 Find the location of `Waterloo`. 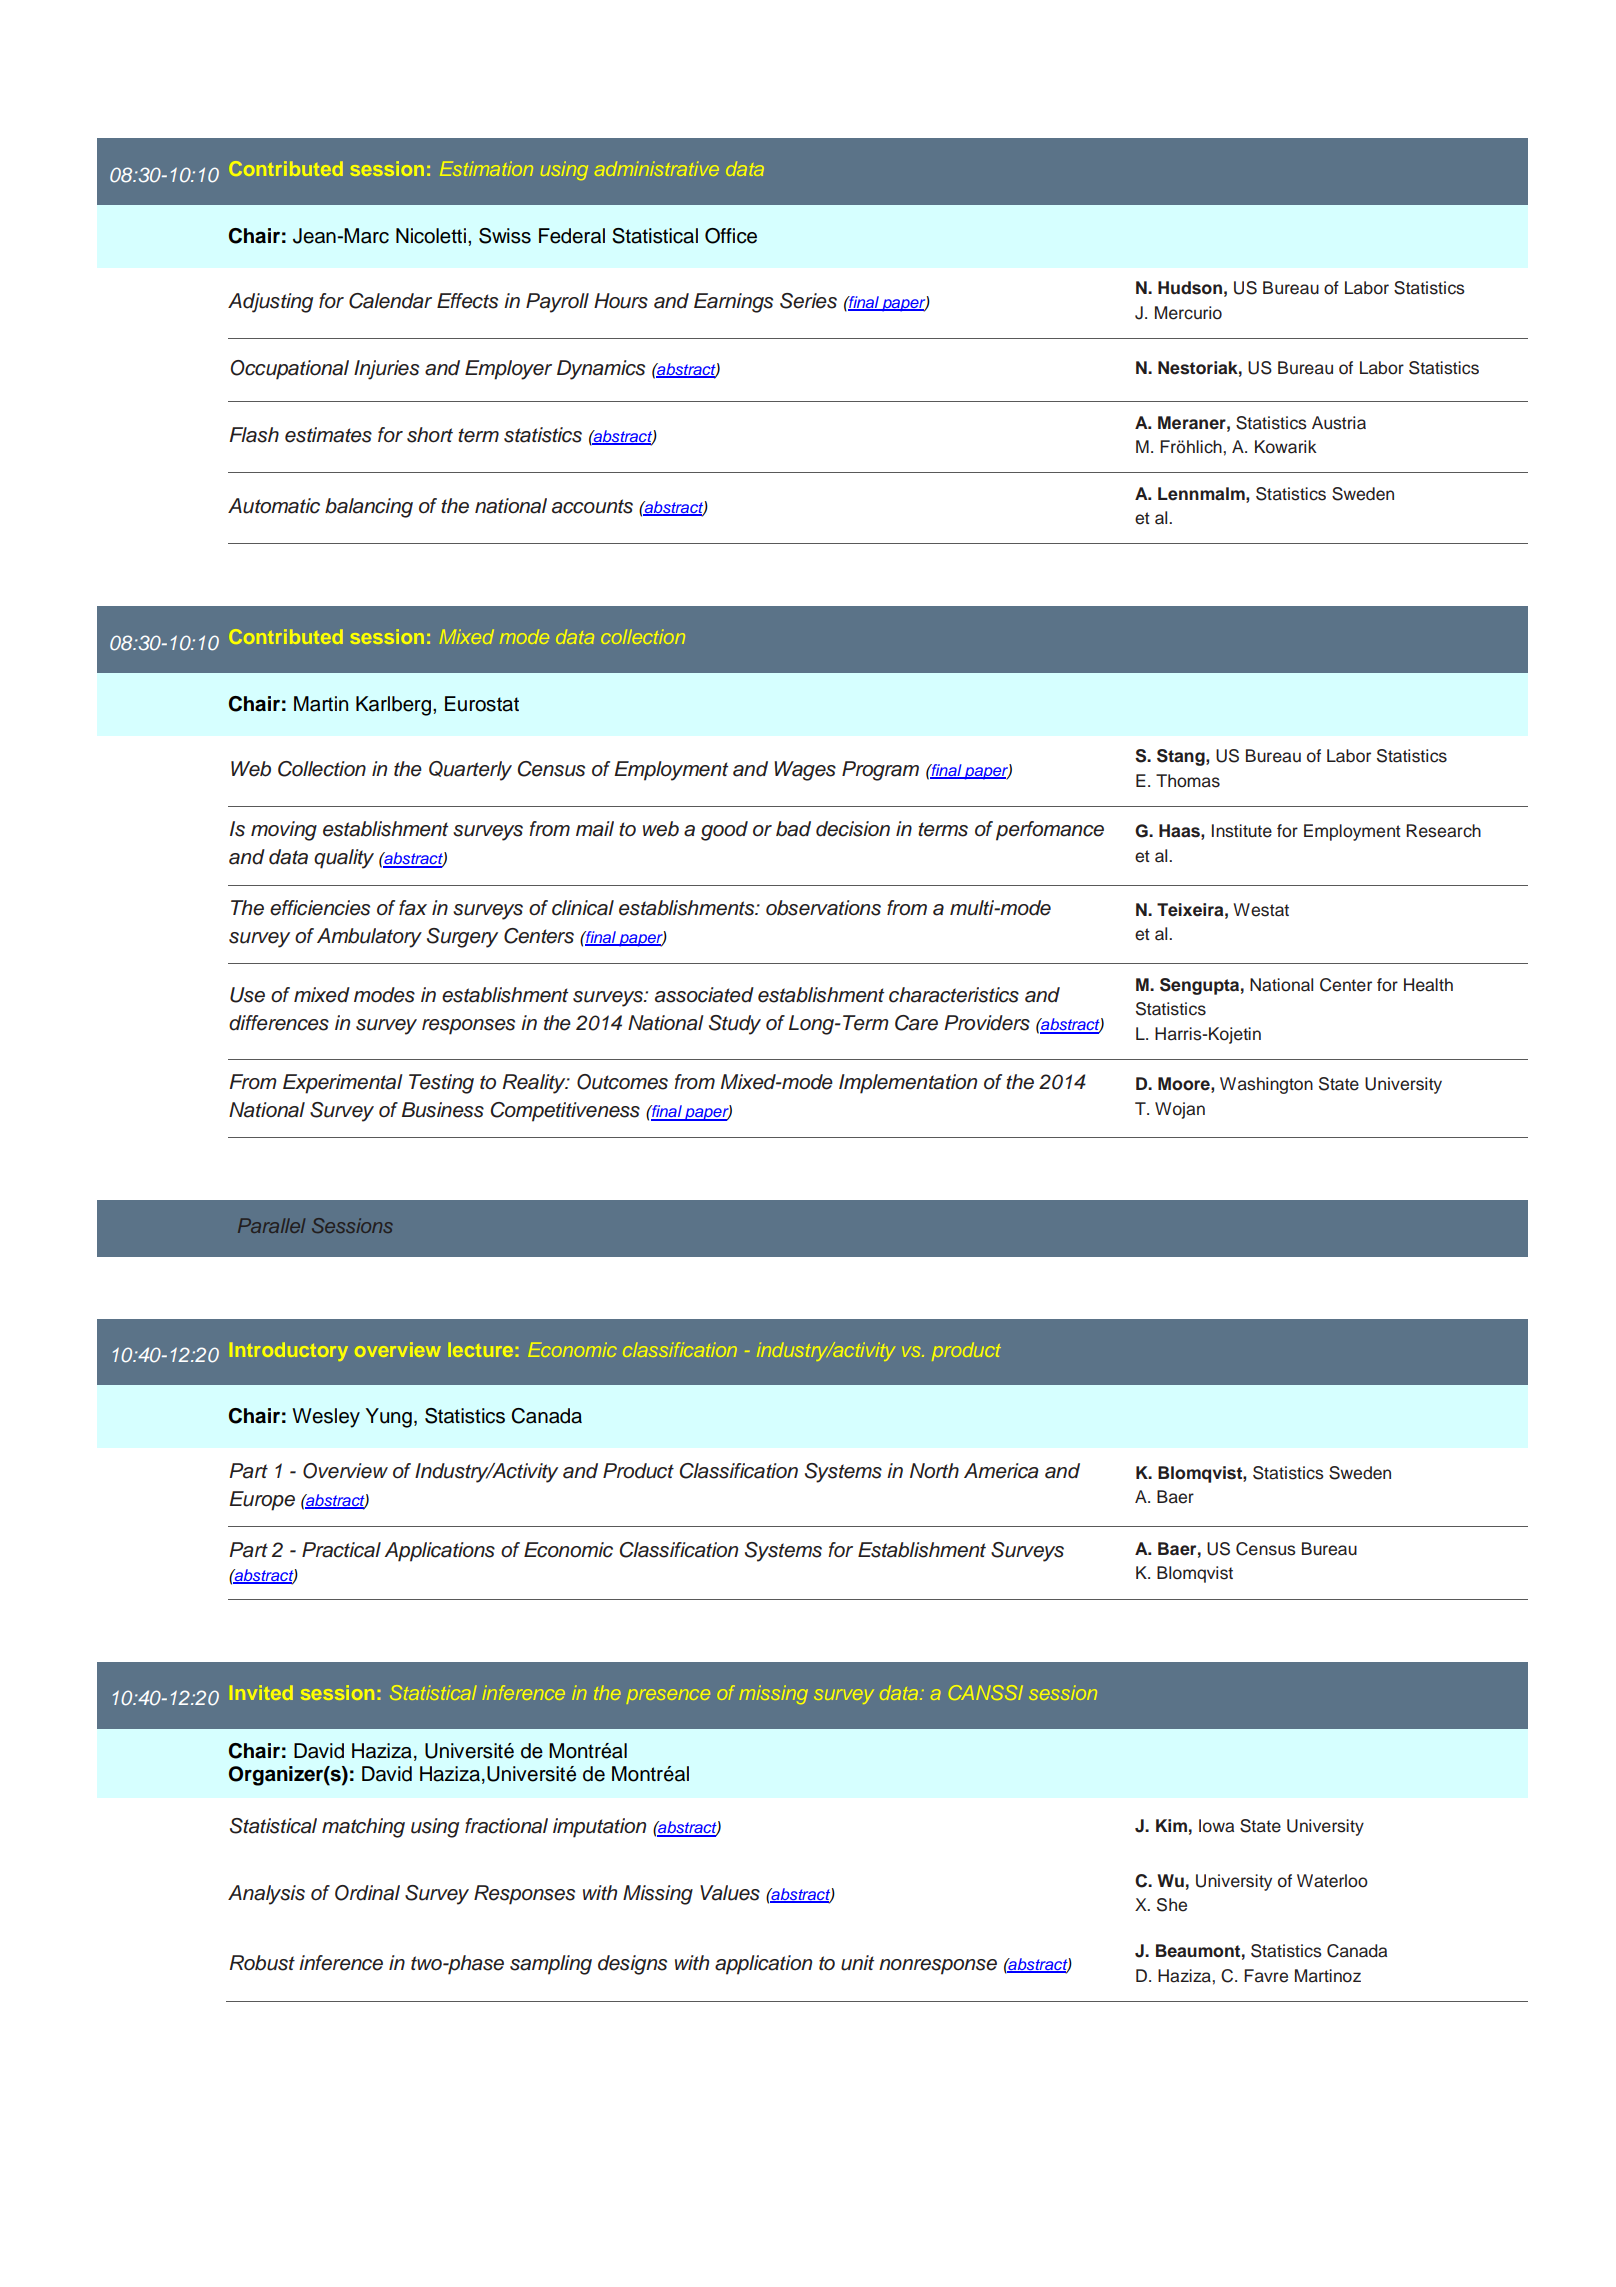

Waterloo is located at coordinates (1332, 1881).
